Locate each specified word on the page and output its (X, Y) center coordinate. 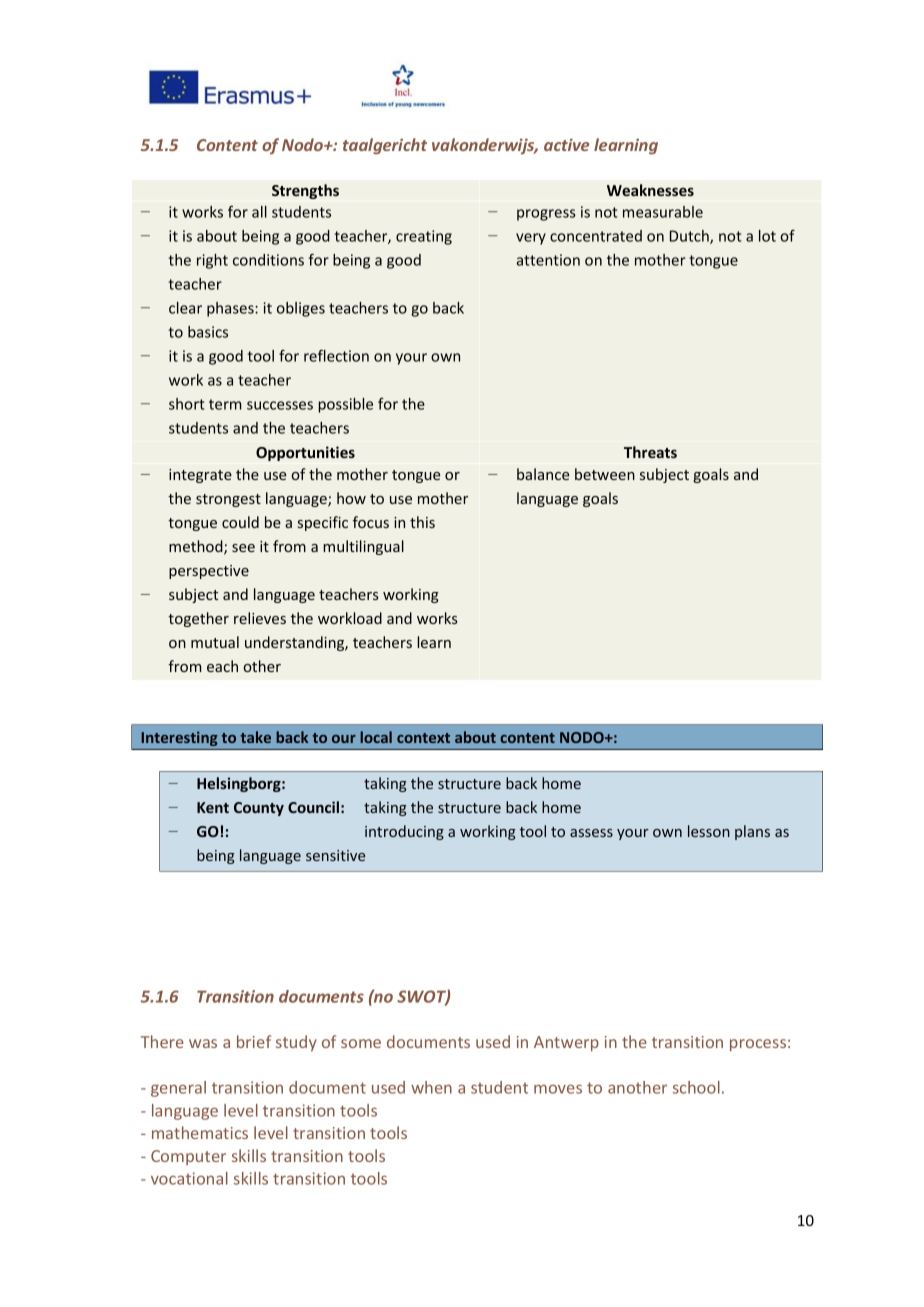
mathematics (200, 1132)
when (431, 1087)
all (259, 212)
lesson (709, 831)
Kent (213, 807)
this (422, 522)
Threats (650, 452)
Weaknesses (650, 190)
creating (424, 237)
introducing (404, 832)
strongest (228, 500)
